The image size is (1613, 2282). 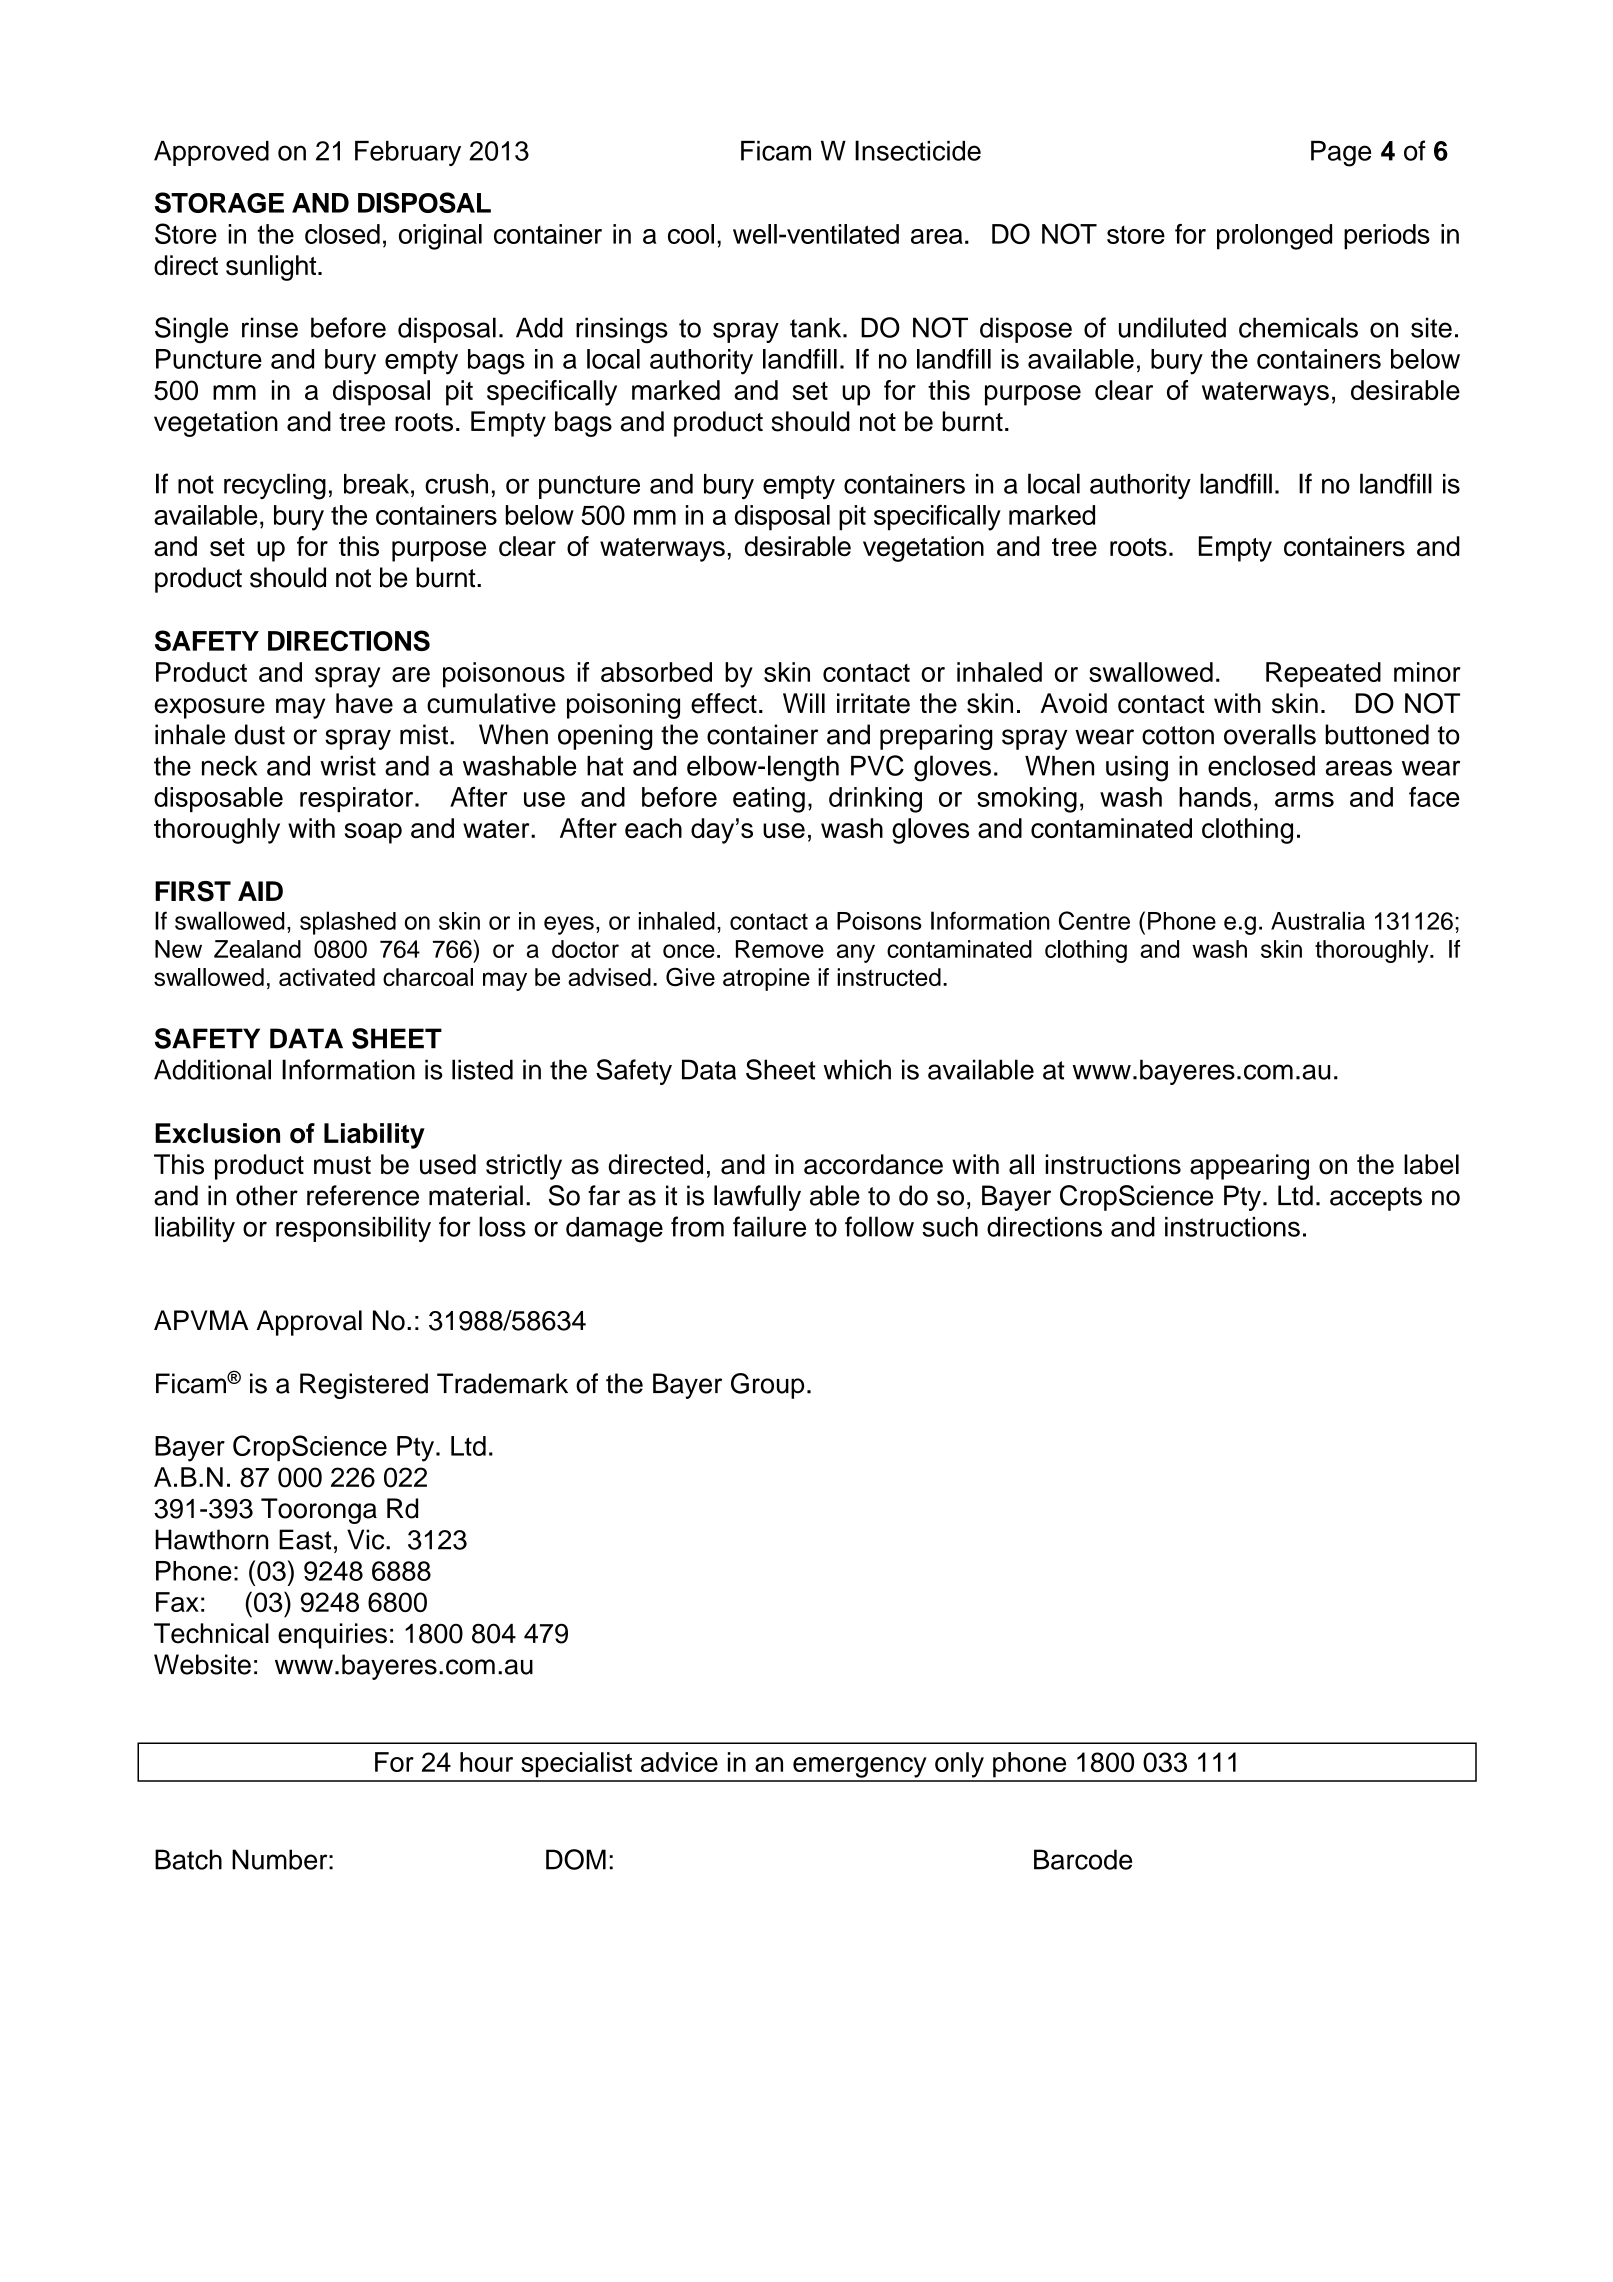 What do you see at coordinates (691, 234) in the image?
I see `cool` at bounding box center [691, 234].
